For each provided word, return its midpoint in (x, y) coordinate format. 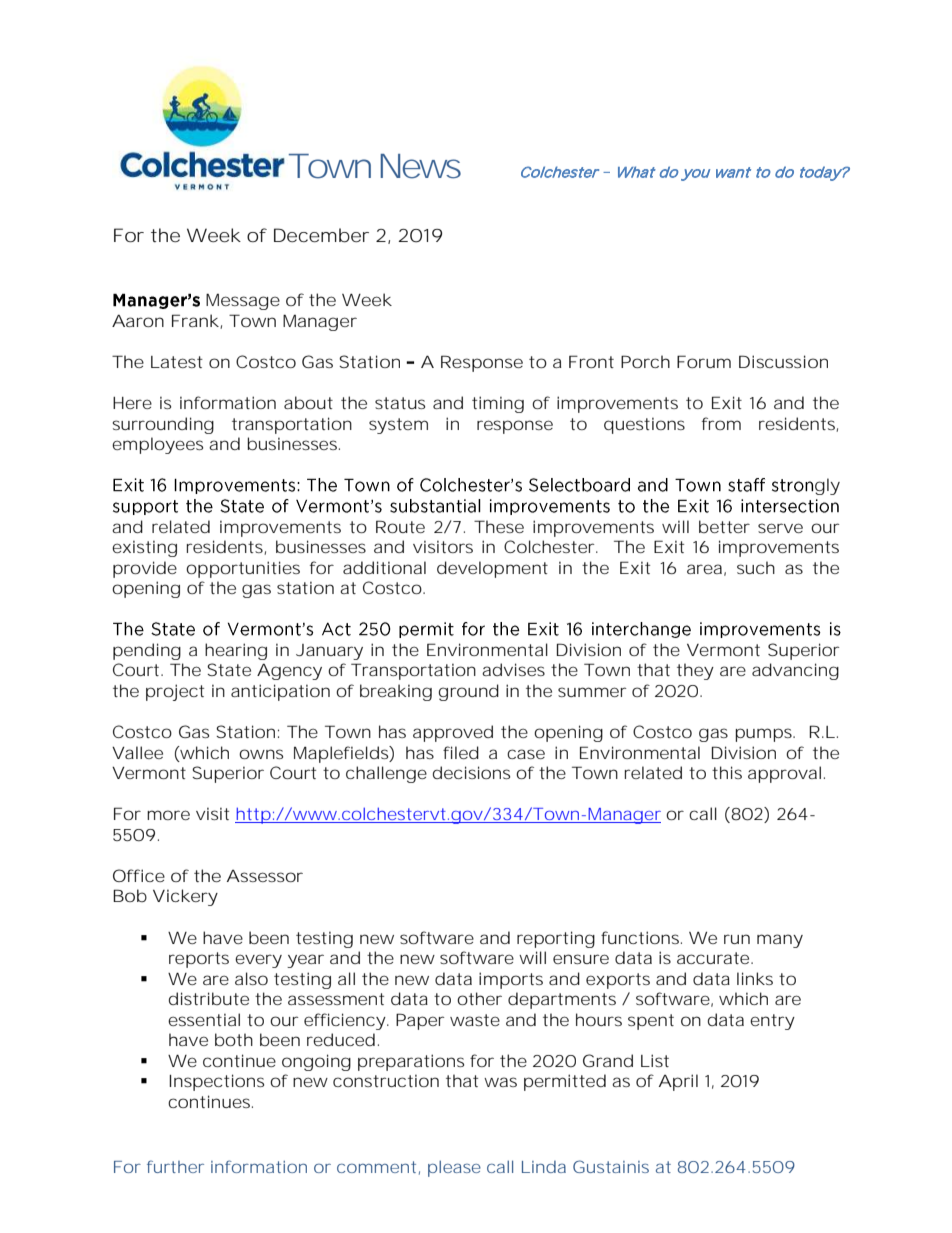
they (695, 671)
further (175, 1166)
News (420, 166)
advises (513, 669)
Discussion (783, 361)
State (229, 669)
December (321, 235)
